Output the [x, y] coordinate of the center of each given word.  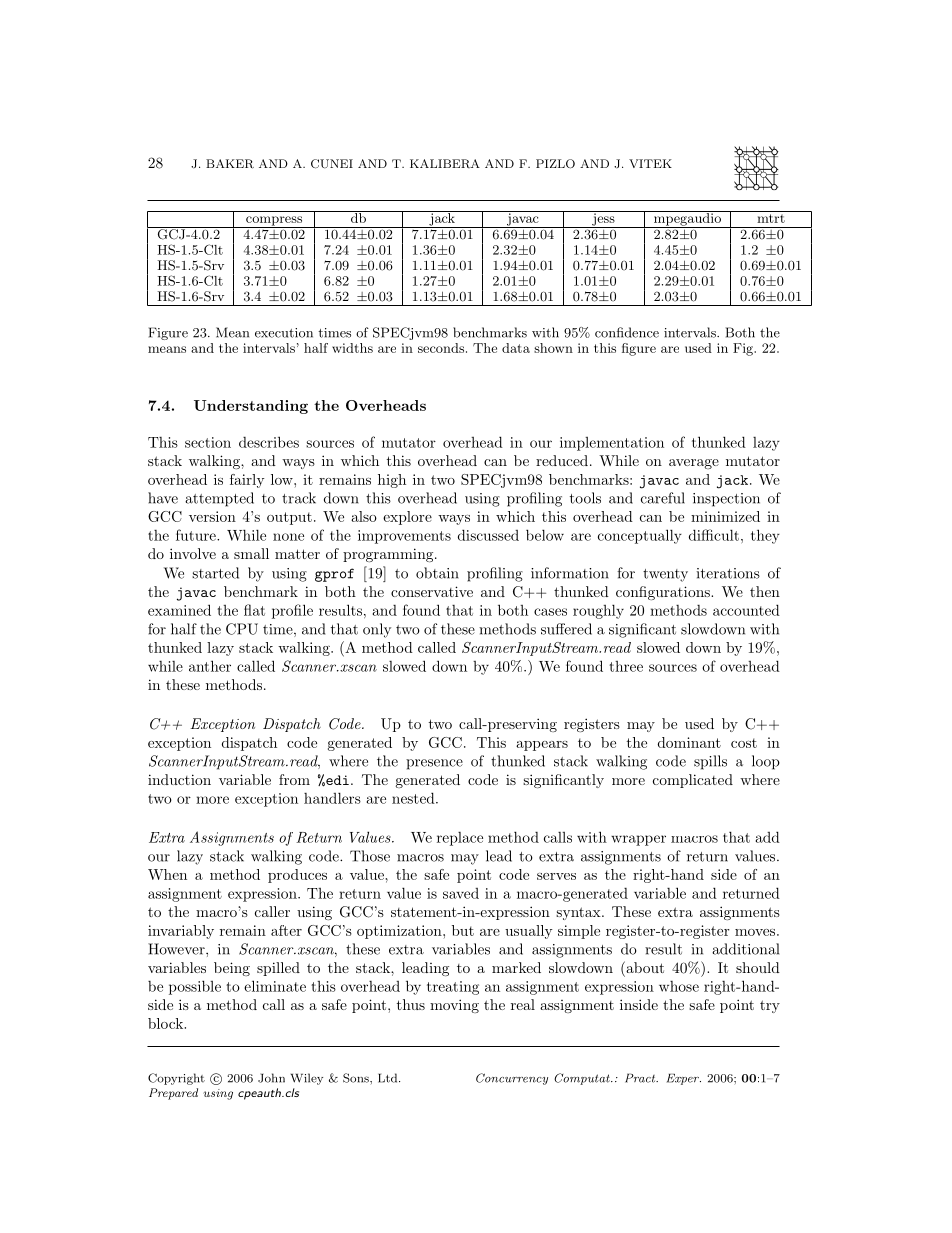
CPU [242, 629]
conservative [432, 591]
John [271, 1078]
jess [603, 219]
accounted [746, 610]
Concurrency [512, 1079]
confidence [627, 332]
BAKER [230, 164]
